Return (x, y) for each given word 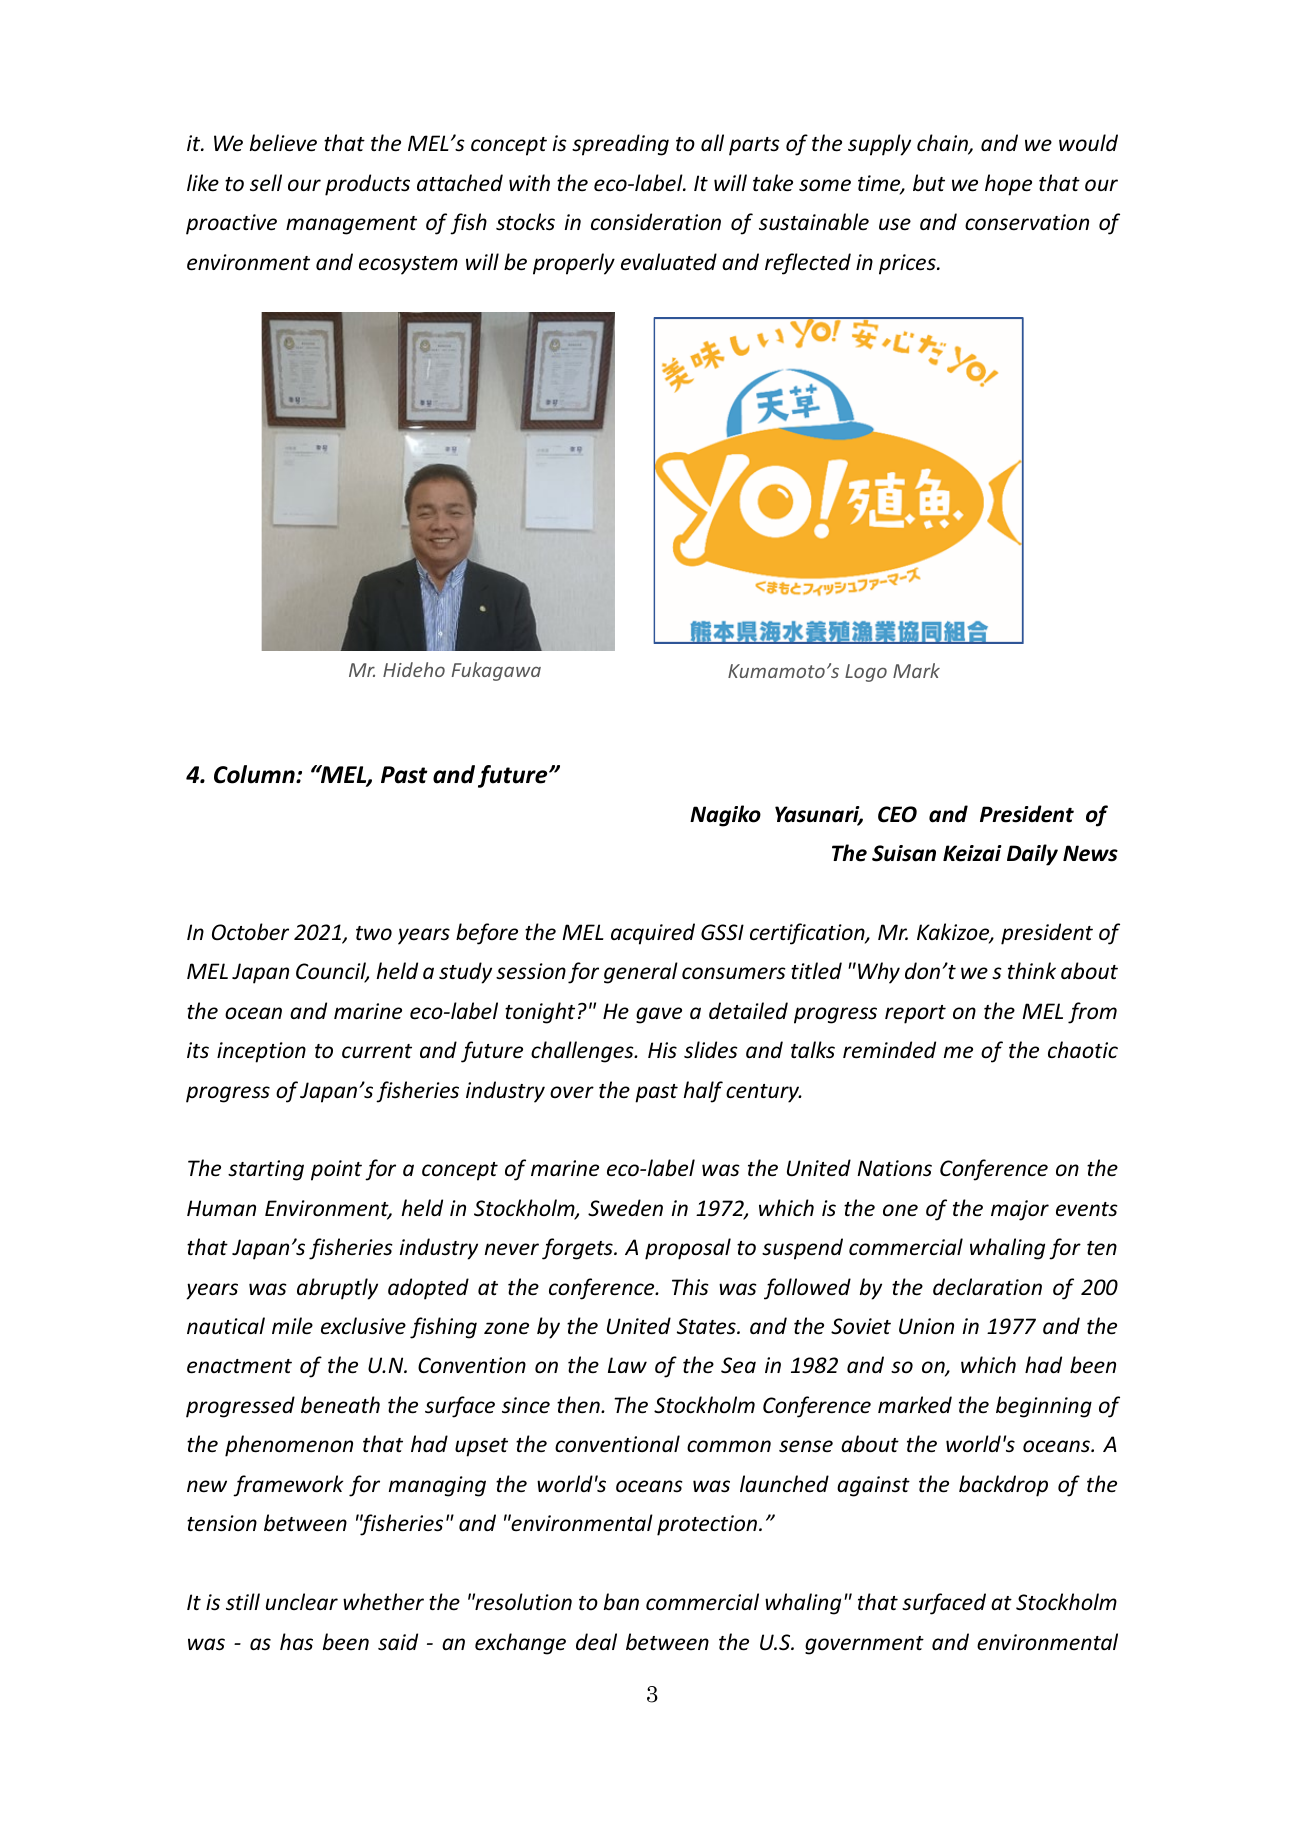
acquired (653, 934)
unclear (302, 1601)
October (250, 932)
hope (1008, 185)
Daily (1032, 855)
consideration (656, 222)
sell (266, 183)
